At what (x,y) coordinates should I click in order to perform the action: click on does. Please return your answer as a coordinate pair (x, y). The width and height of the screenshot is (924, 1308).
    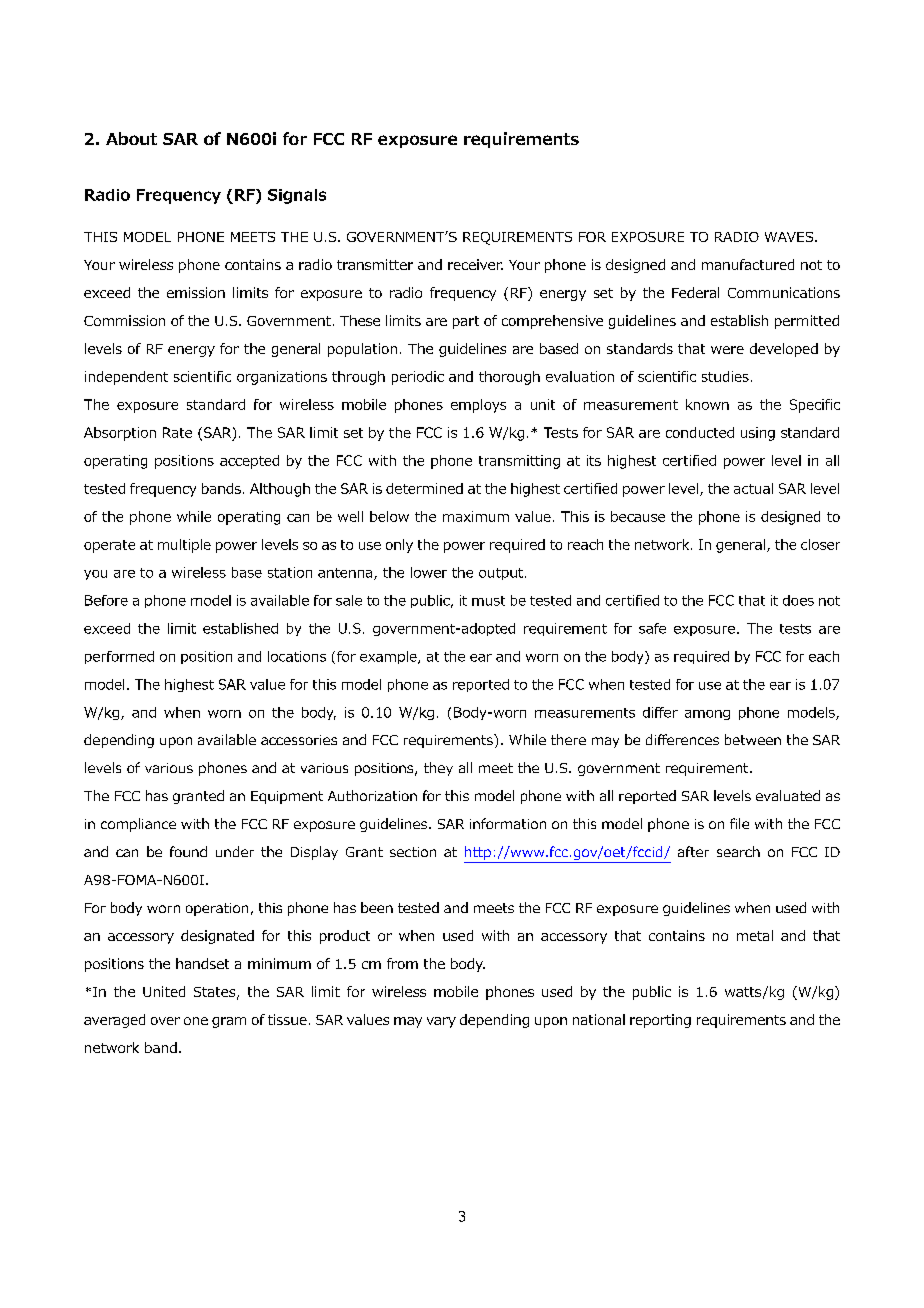
    Looking at the image, I should click on (798, 600).
